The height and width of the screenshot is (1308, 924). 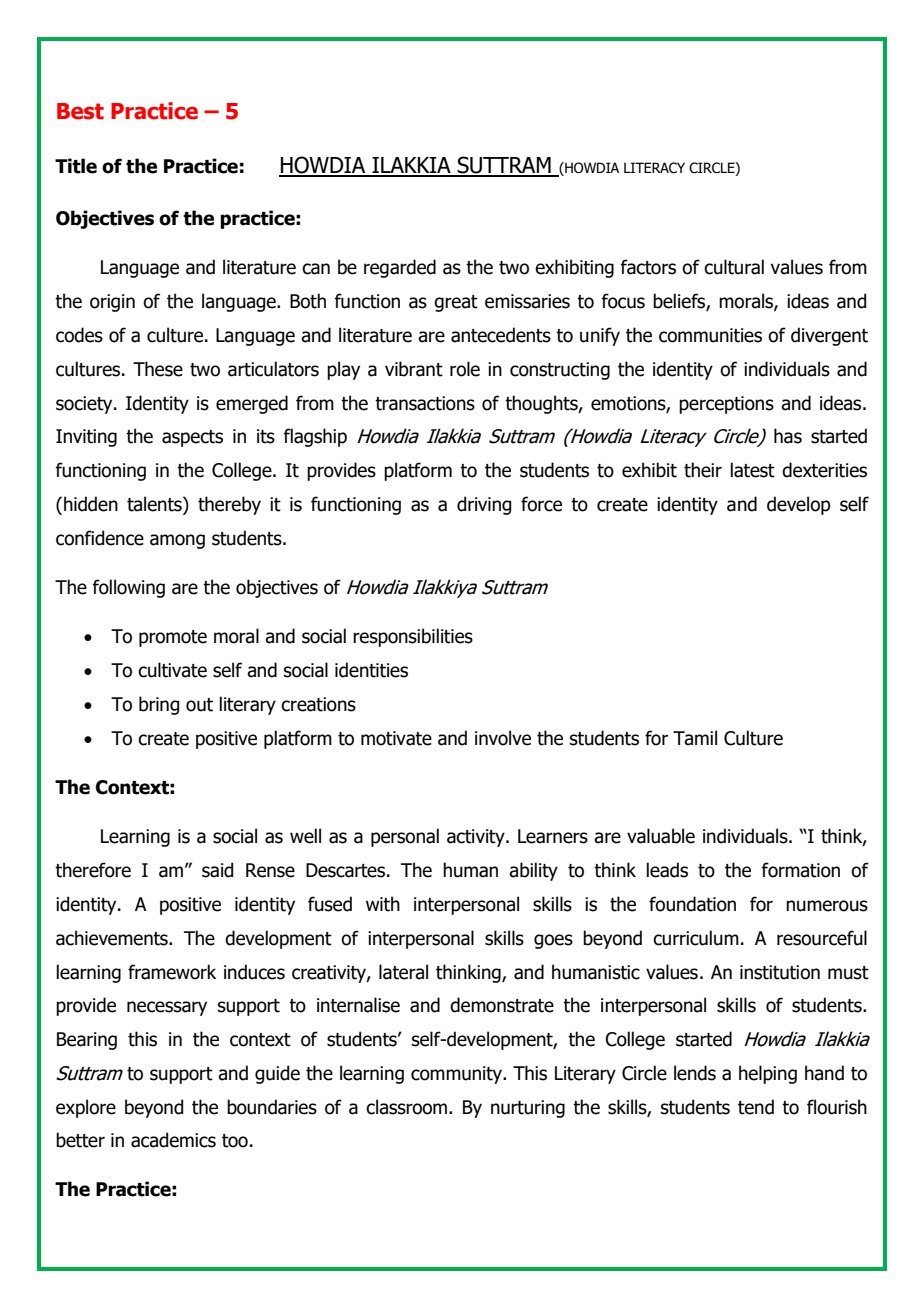 I want to click on tend, so click(x=756, y=1107).
